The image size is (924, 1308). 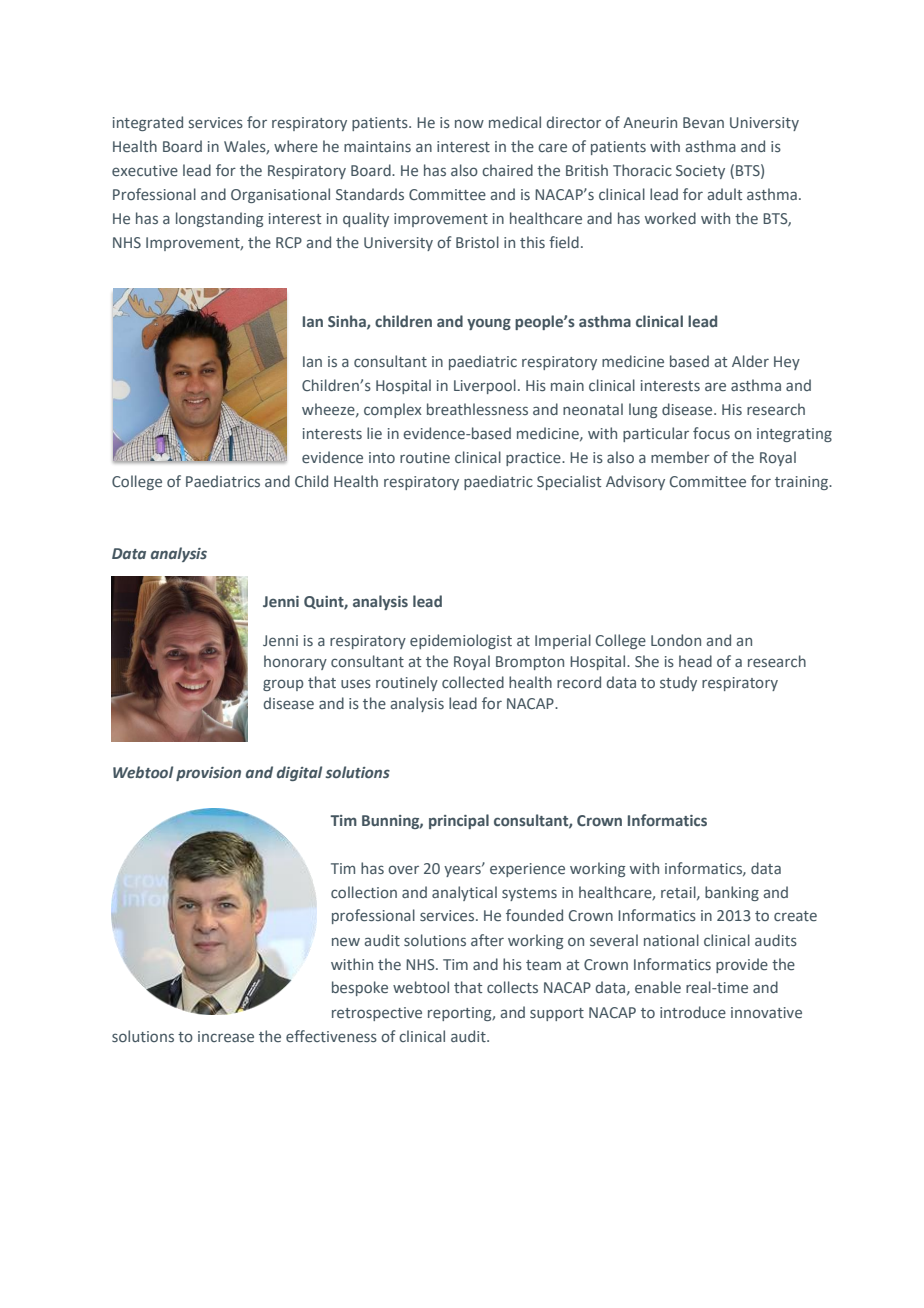 What do you see at coordinates (469, 123) in the image?
I see `now` at bounding box center [469, 123].
